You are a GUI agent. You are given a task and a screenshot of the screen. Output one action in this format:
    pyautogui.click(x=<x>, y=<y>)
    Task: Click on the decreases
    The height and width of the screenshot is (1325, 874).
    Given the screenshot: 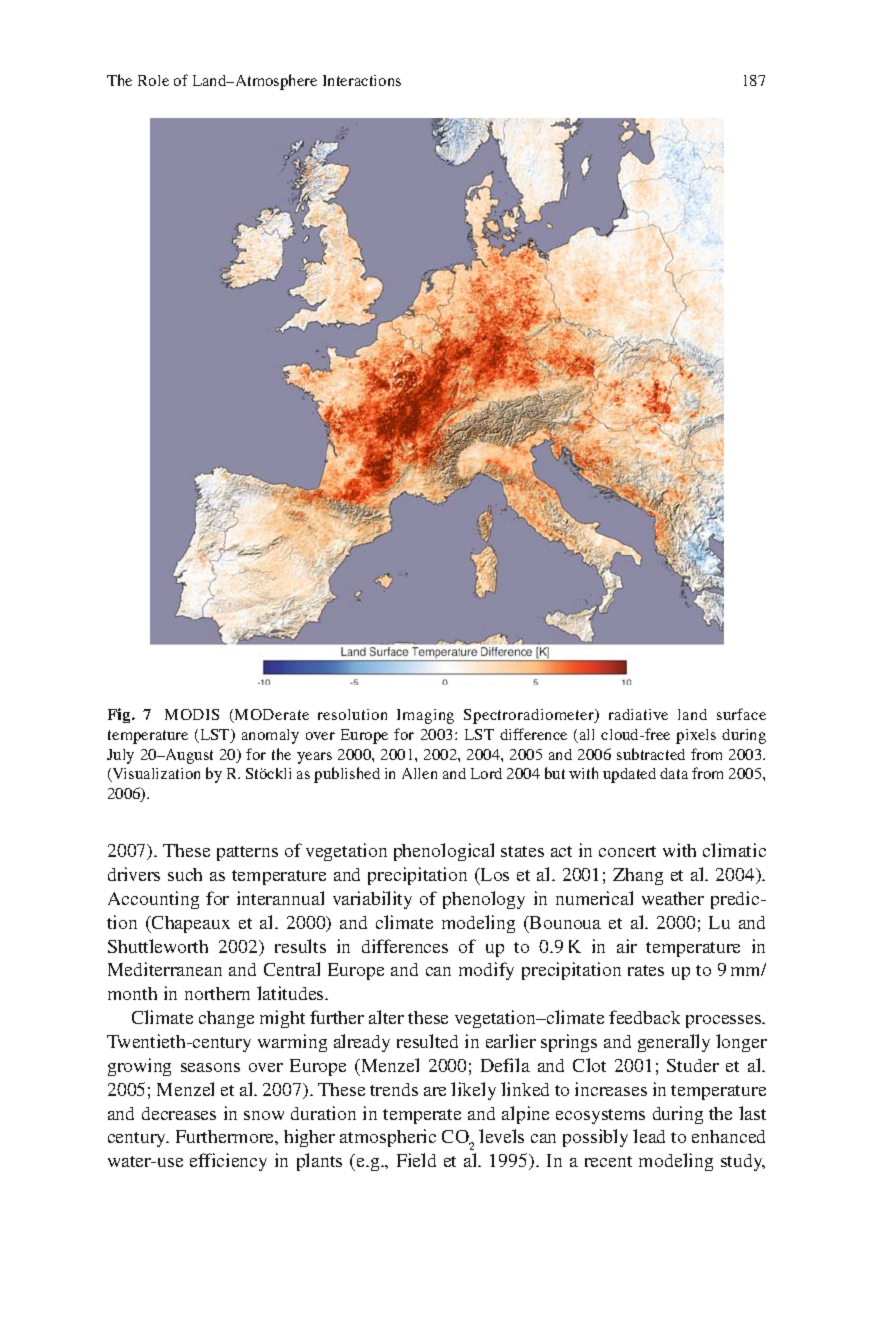 What is the action you would take?
    pyautogui.click(x=179, y=1113)
